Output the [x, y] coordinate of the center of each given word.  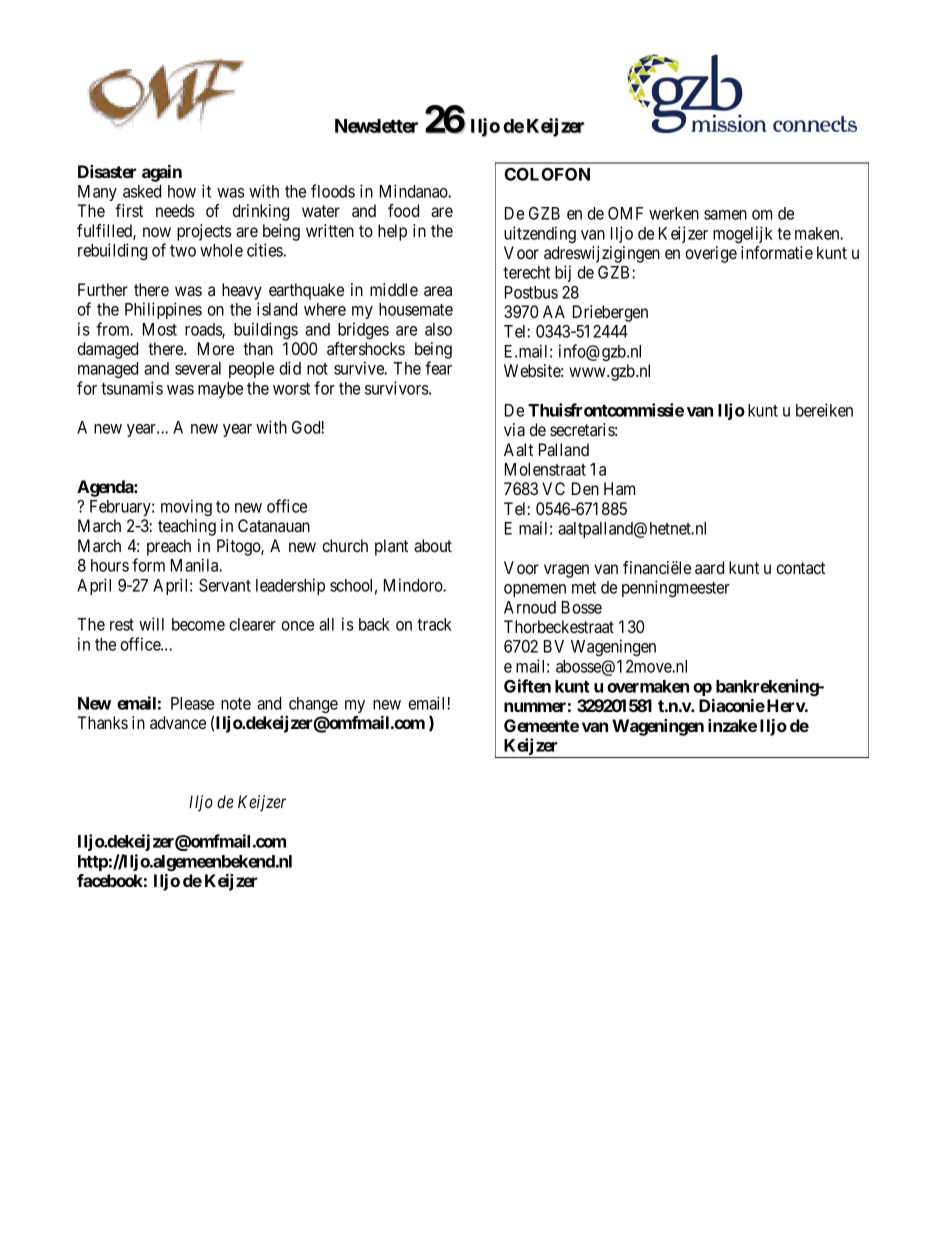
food [403, 210]
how [182, 191]
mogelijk [743, 234]
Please [192, 703]
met [584, 588]
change [313, 705]
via [514, 429]
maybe [220, 390]
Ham [619, 488]
